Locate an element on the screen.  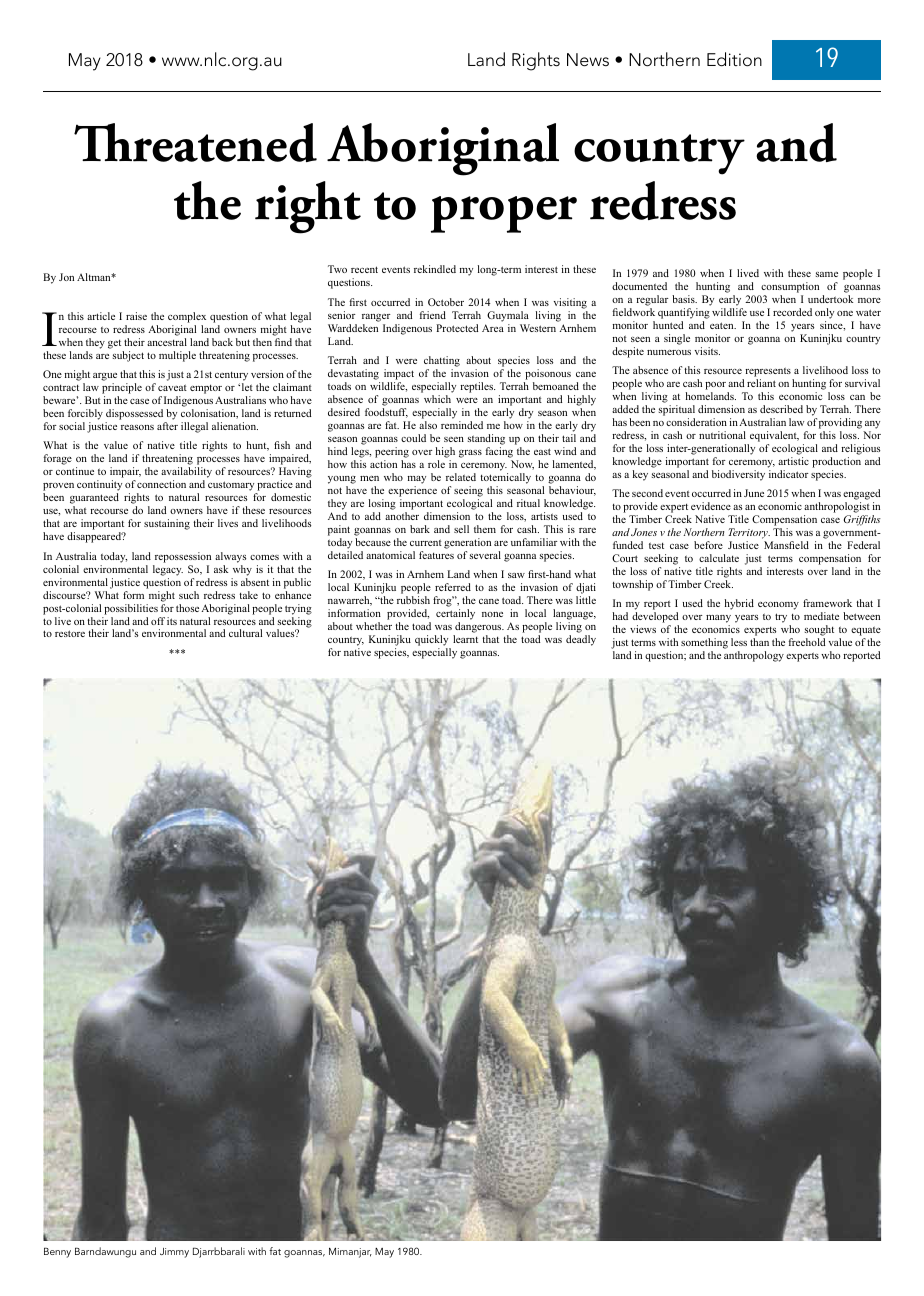
Benny is located at coordinates (57, 1253).
